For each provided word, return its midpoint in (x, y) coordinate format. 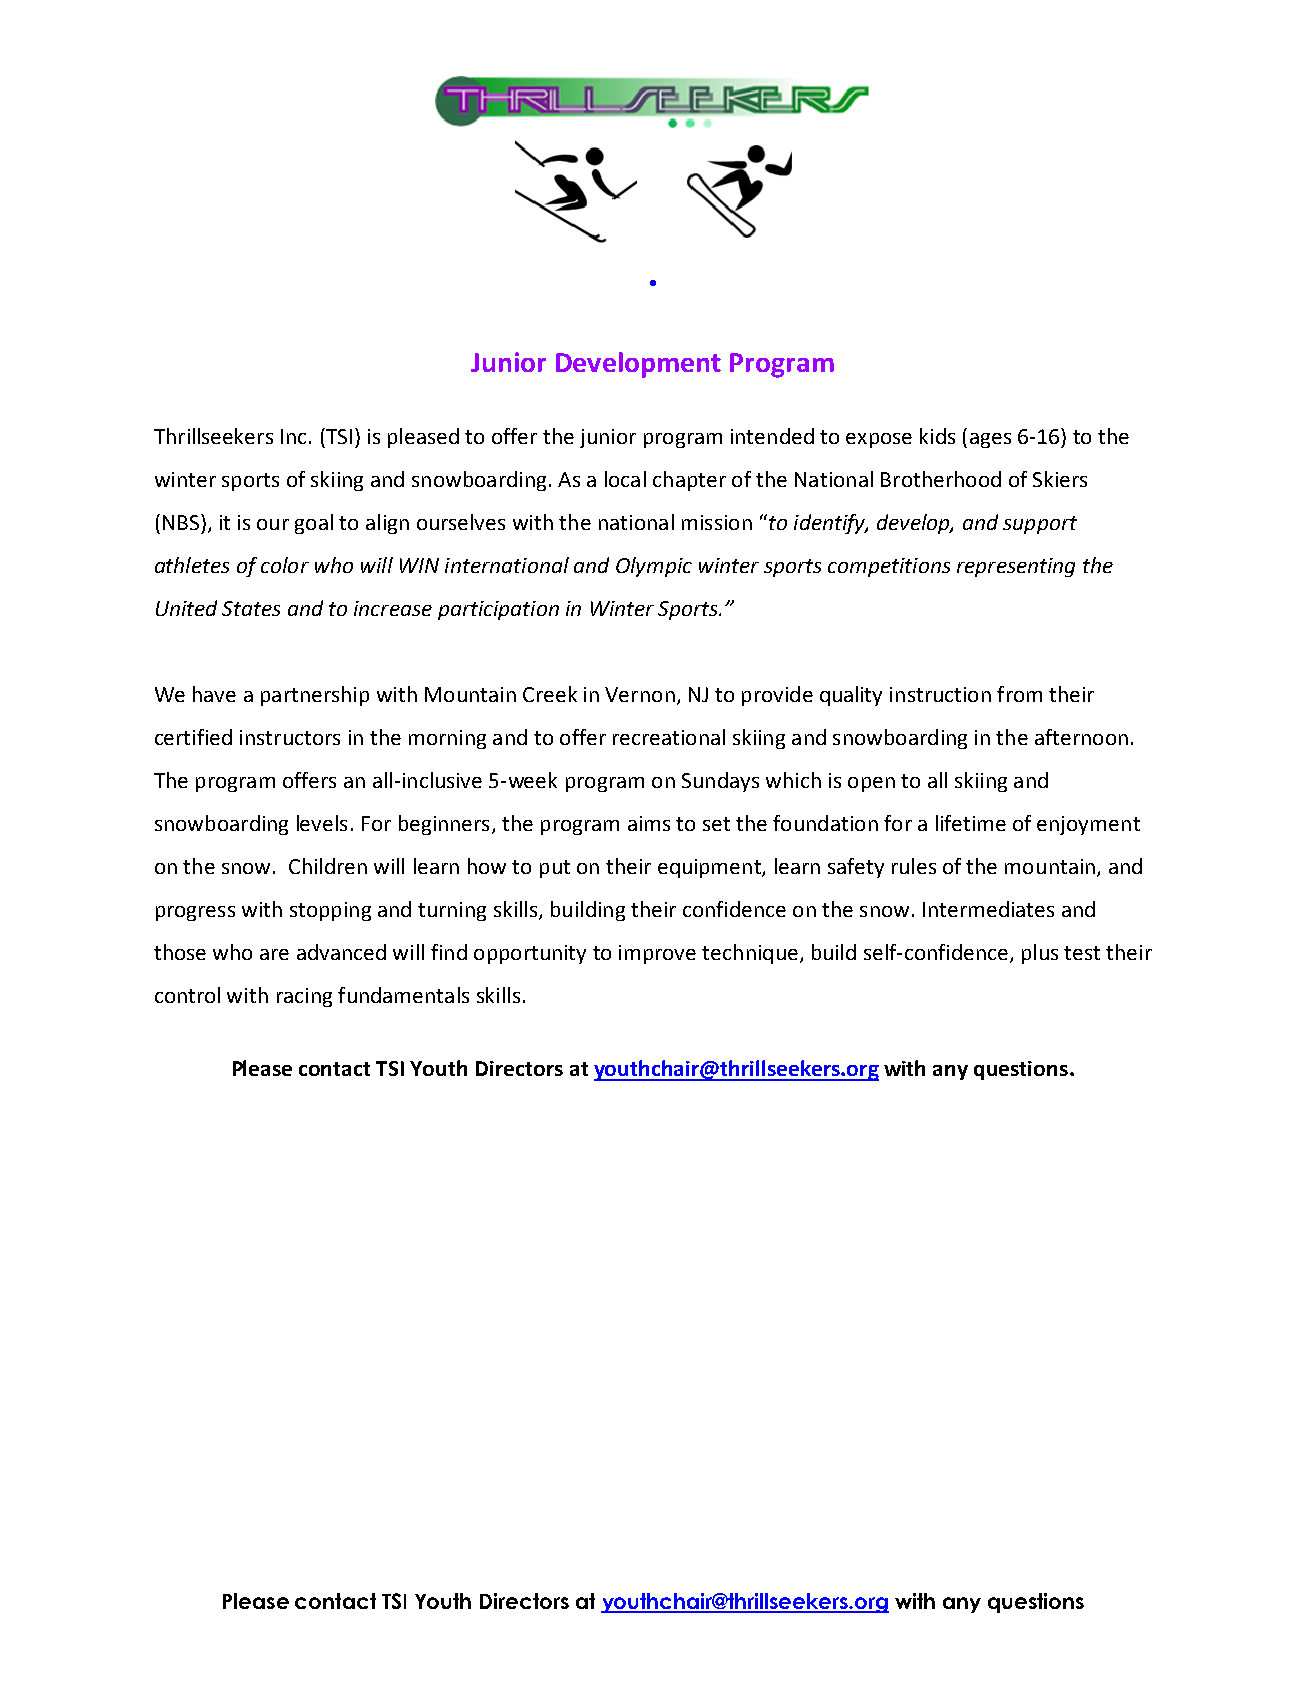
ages (990, 440)
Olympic (654, 567)
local (625, 479)
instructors (290, 737)
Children (328, 866)
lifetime (971, 823)
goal (314, 524)
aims (649, 823)
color (285, 565)
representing (1016, 567)
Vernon (640, 694)
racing (304, 997)
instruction (940, 694)
